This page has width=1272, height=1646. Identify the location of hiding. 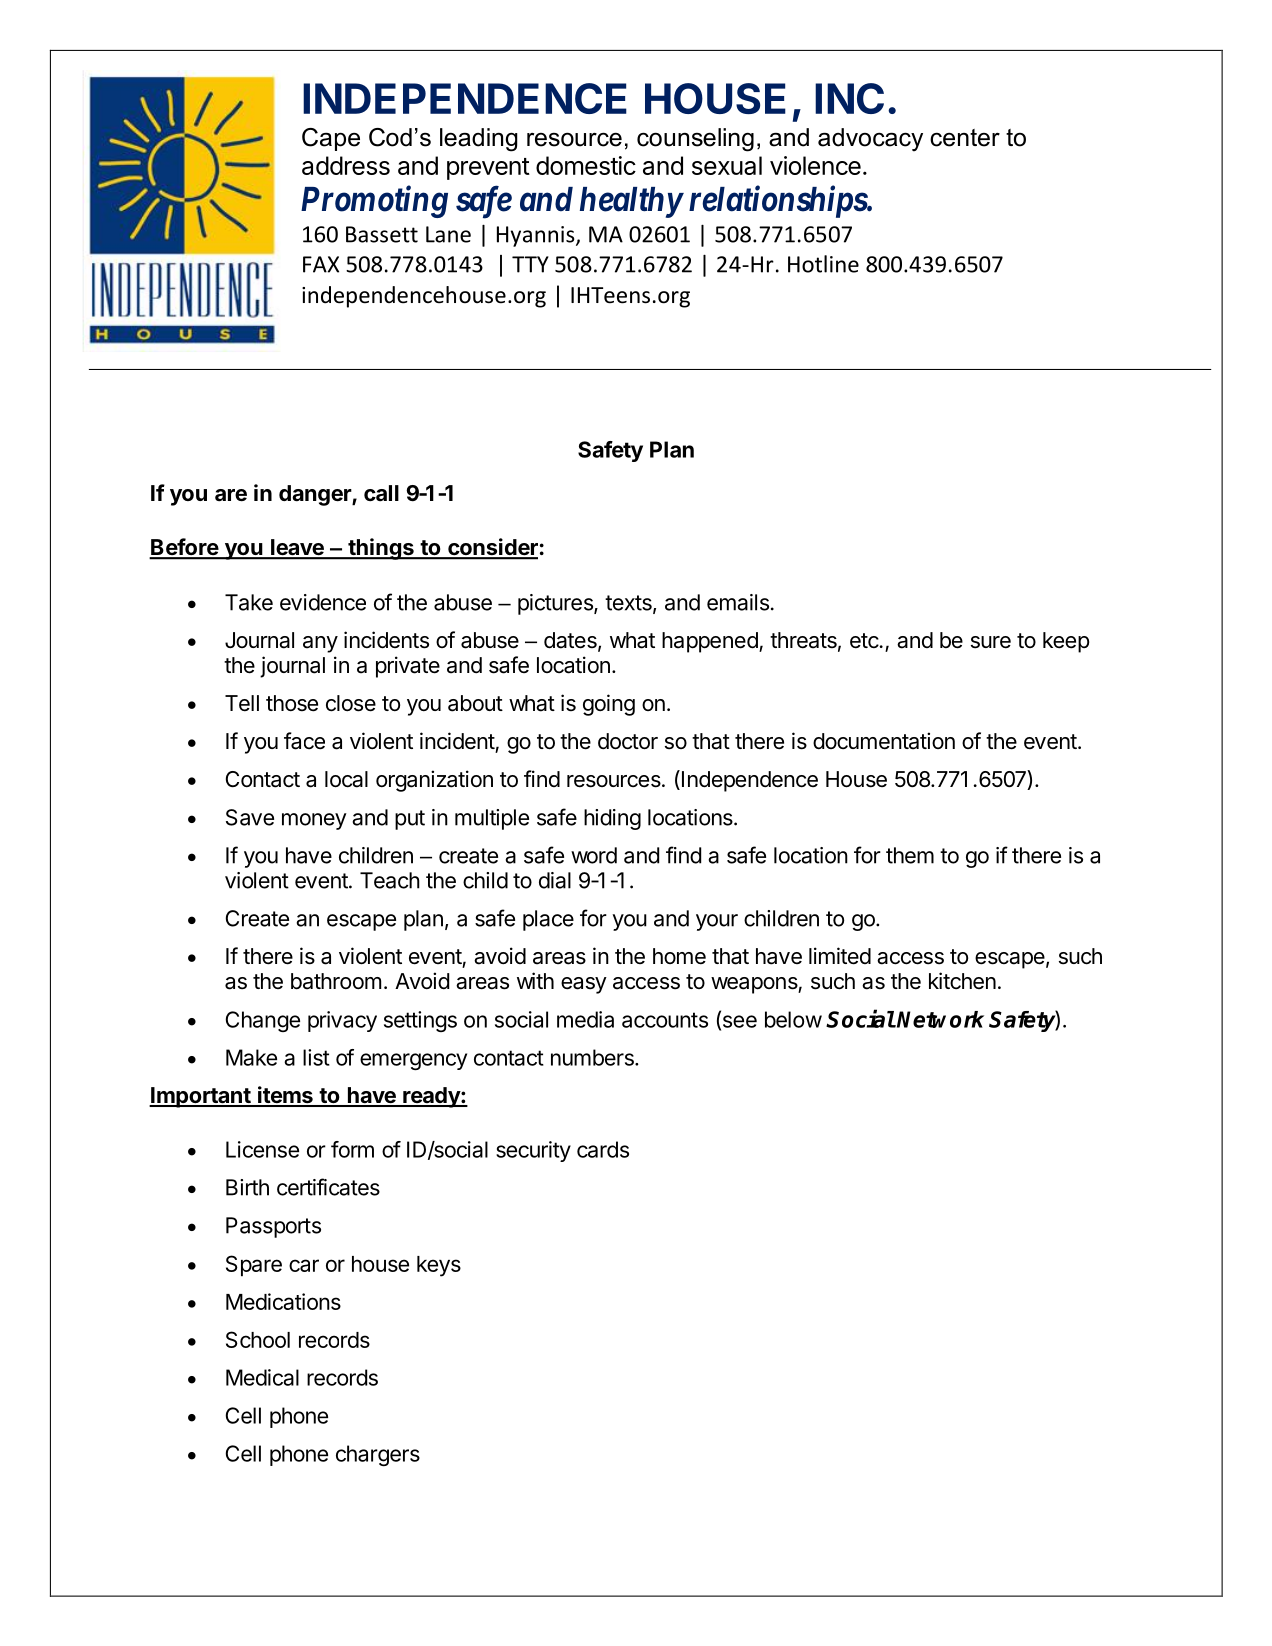
(612, 819).
